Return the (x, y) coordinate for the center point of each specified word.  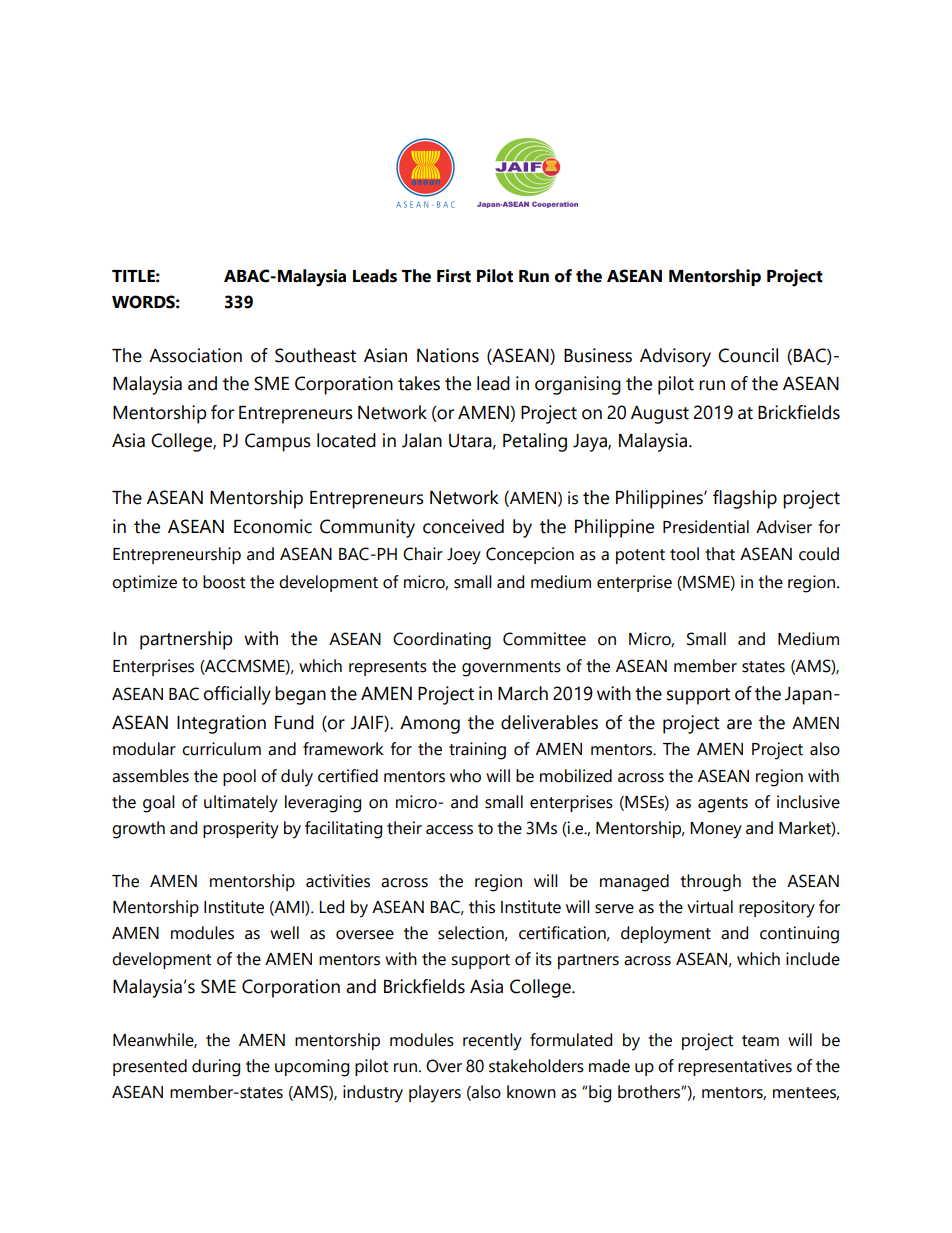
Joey (464, 556)
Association (195, 355)
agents (723, 805)
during (216, 1068)
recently (492, 1042)
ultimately (241, 804)
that (720, 554)
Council (748, 355)
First (454, 276)
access (449, 830)
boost (224, 582)
